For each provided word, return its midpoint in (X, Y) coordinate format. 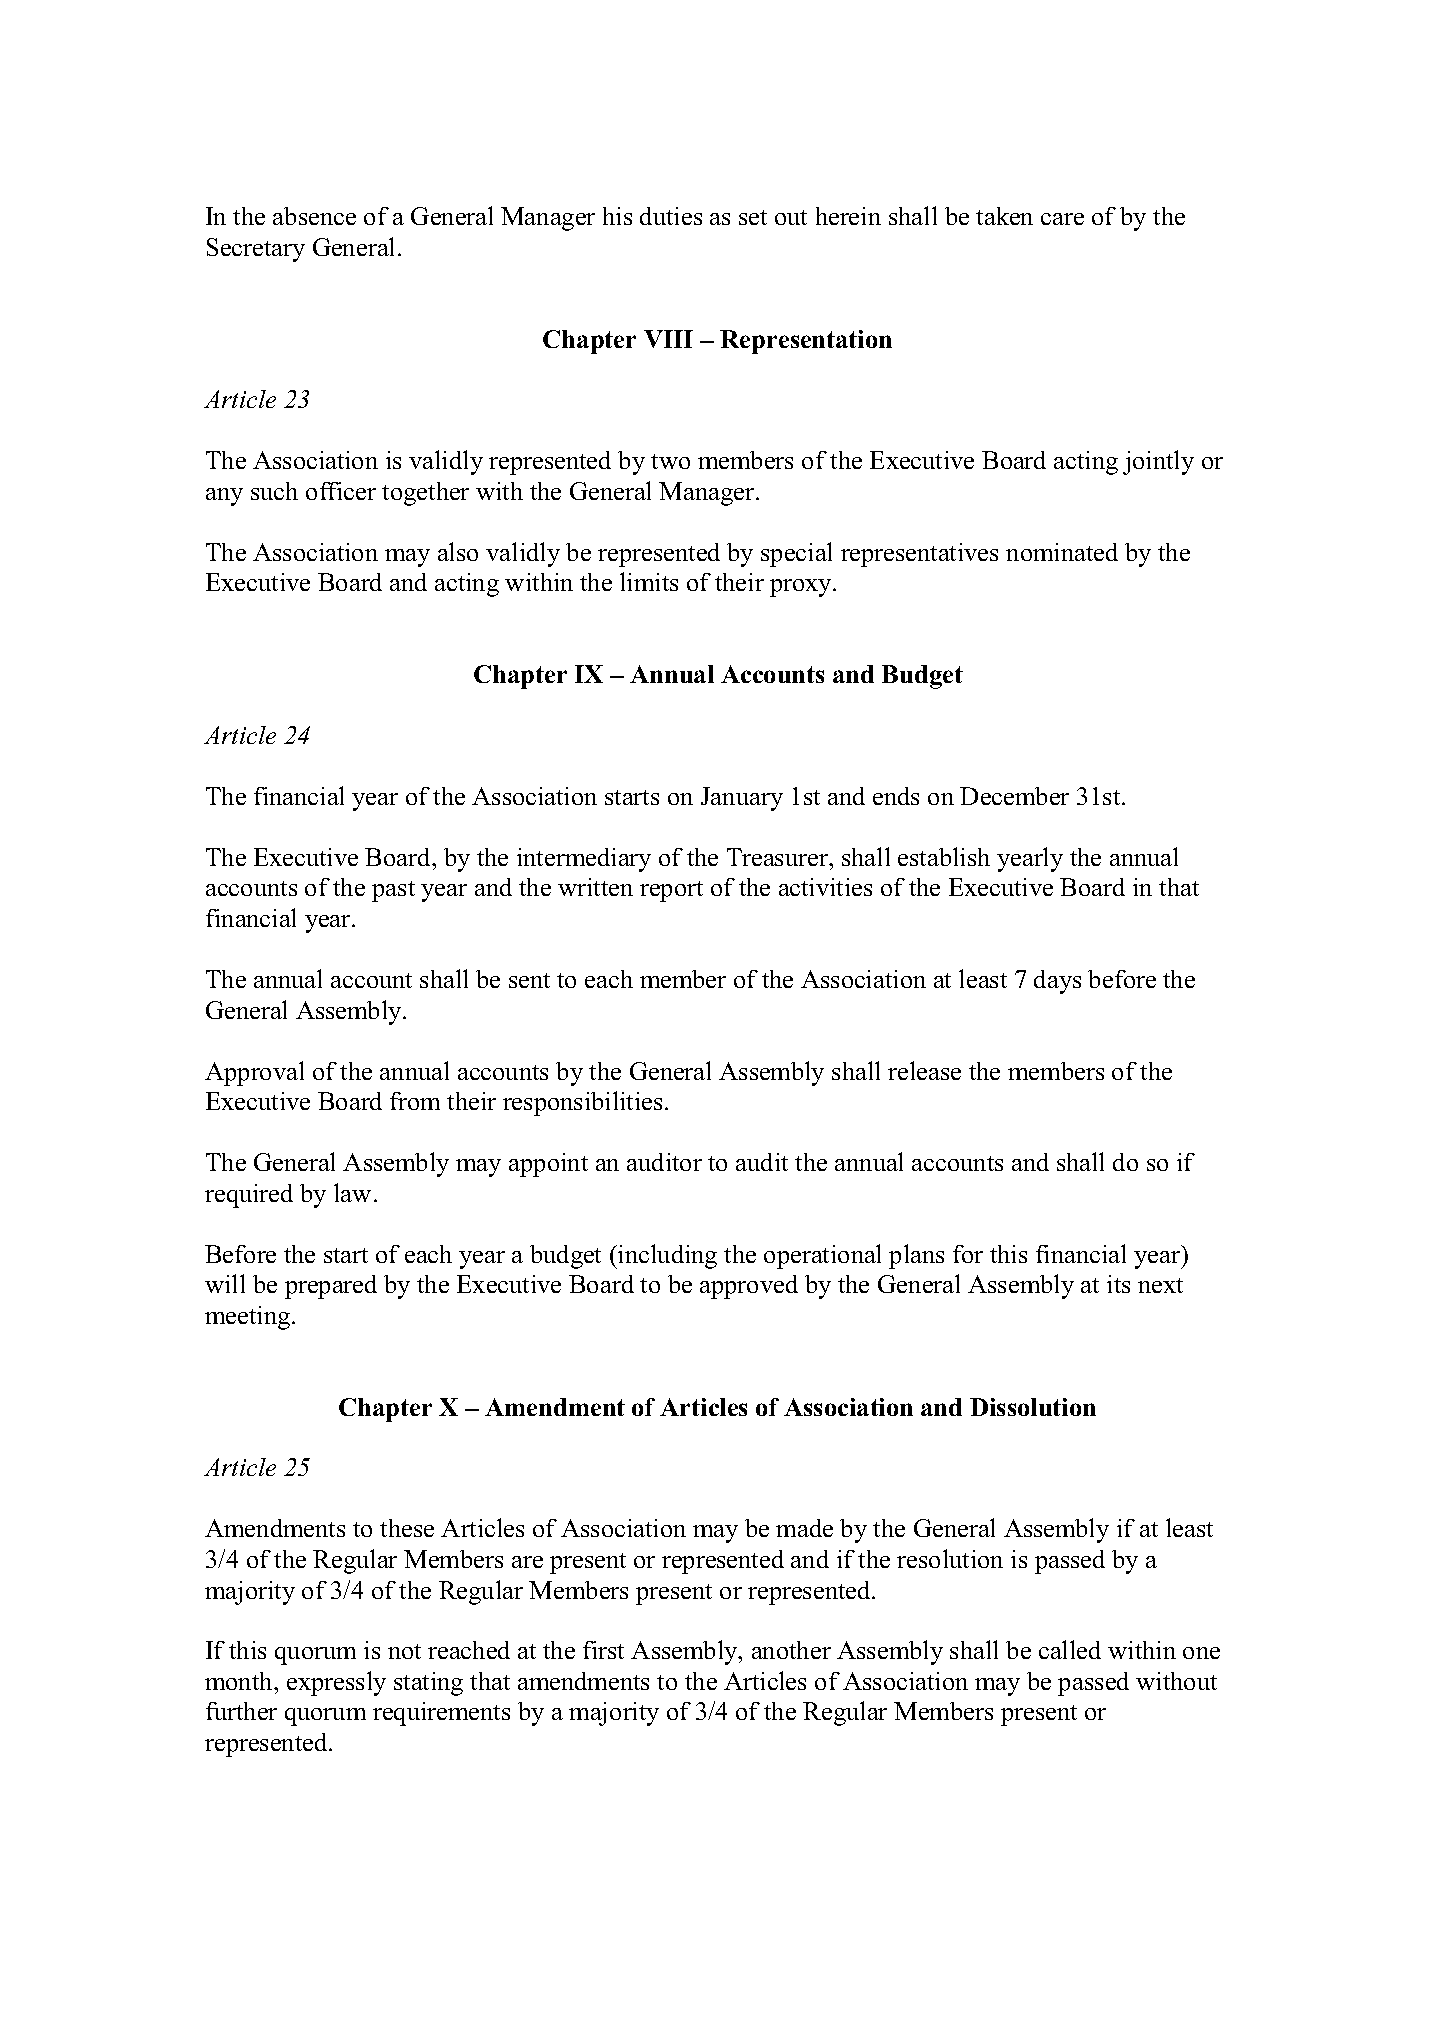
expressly (336, 1683)
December (1014, 796)
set (753, 217)
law (352, 1192)
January (742, 799)
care (1062, 219)
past (393, 891)
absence (314, 216)
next (1160, 1285)
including (666, 1256)
